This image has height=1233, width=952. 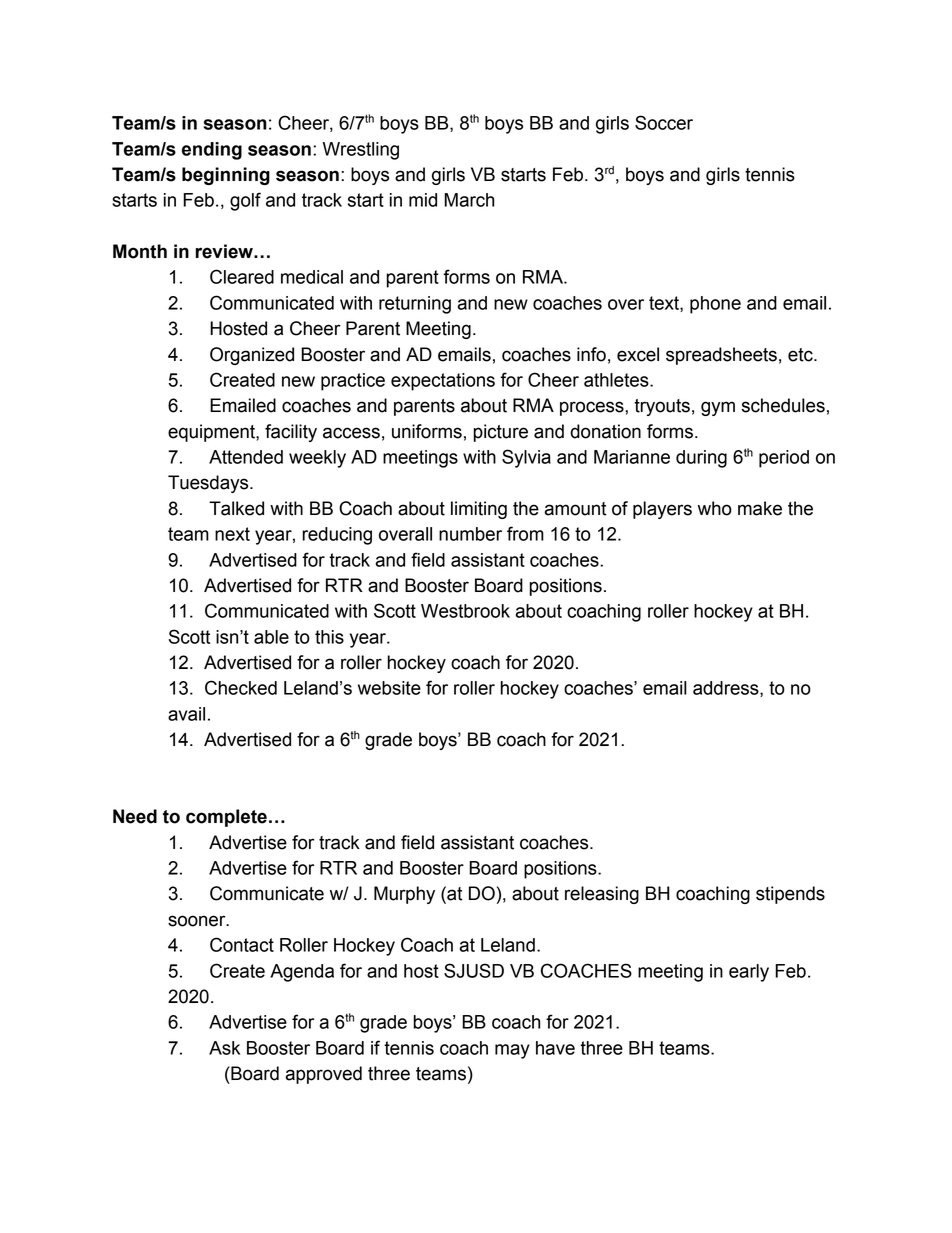 What do you see at coordinates (469, 200) in the image?
I see `March` at bounding box center [469, 200].
